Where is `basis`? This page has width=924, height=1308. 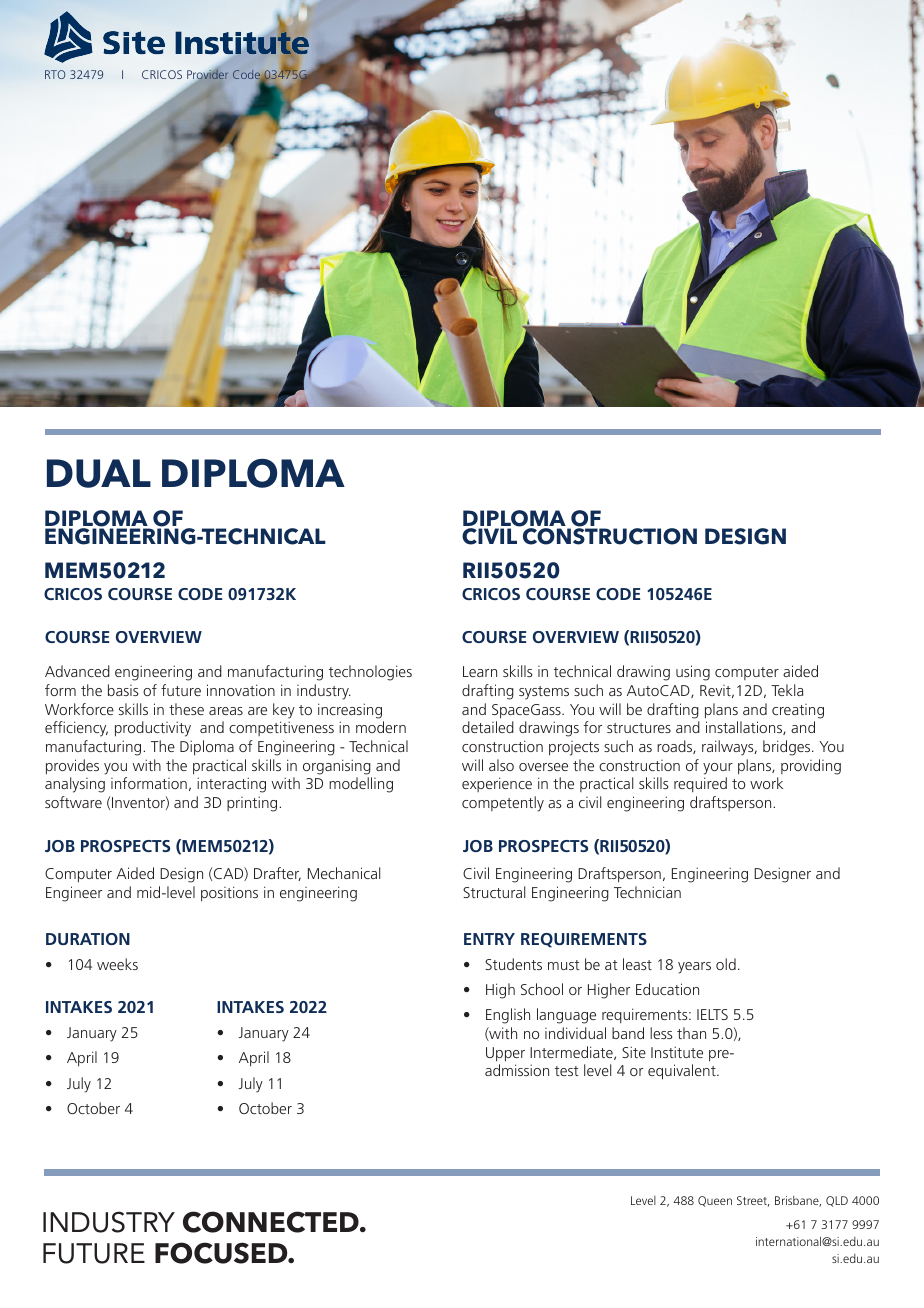 basis is located at coordinates (123, 690).
